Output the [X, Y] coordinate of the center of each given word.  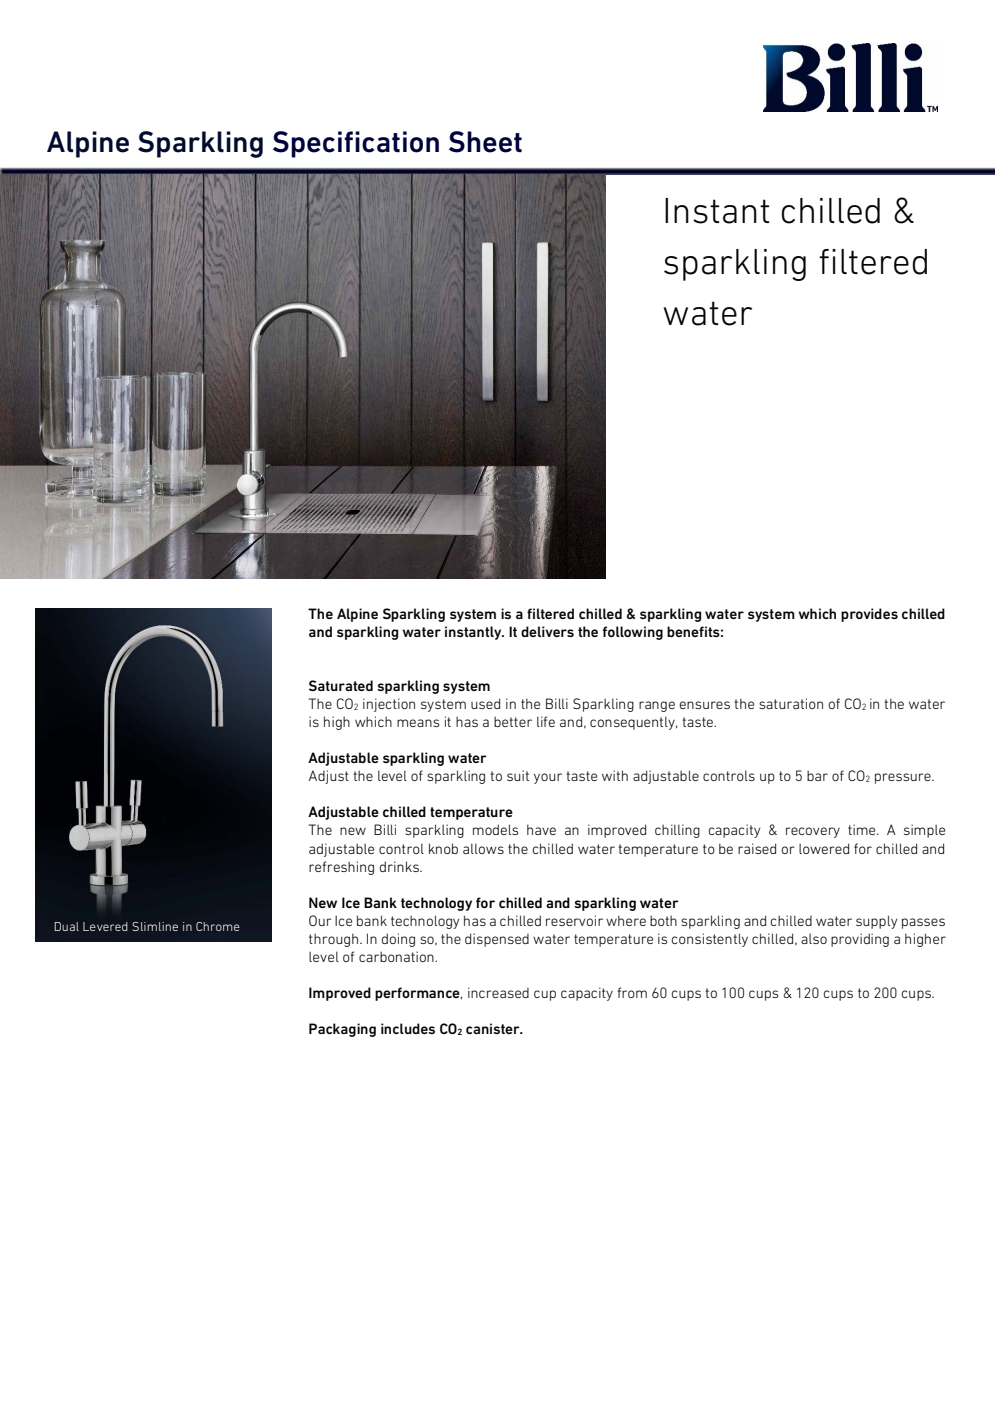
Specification [356, 144]
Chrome [218, 926]
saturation [791, 703]
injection [389, 705]
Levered [105, 926]
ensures [705, 705]
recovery [813, 832]
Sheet [485, 142]
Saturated [341, 685]
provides [869, 615]
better [513, 721]
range [657, 706]
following [633, 633]
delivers [547, 631]
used [485, 703]
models [495, 829]
